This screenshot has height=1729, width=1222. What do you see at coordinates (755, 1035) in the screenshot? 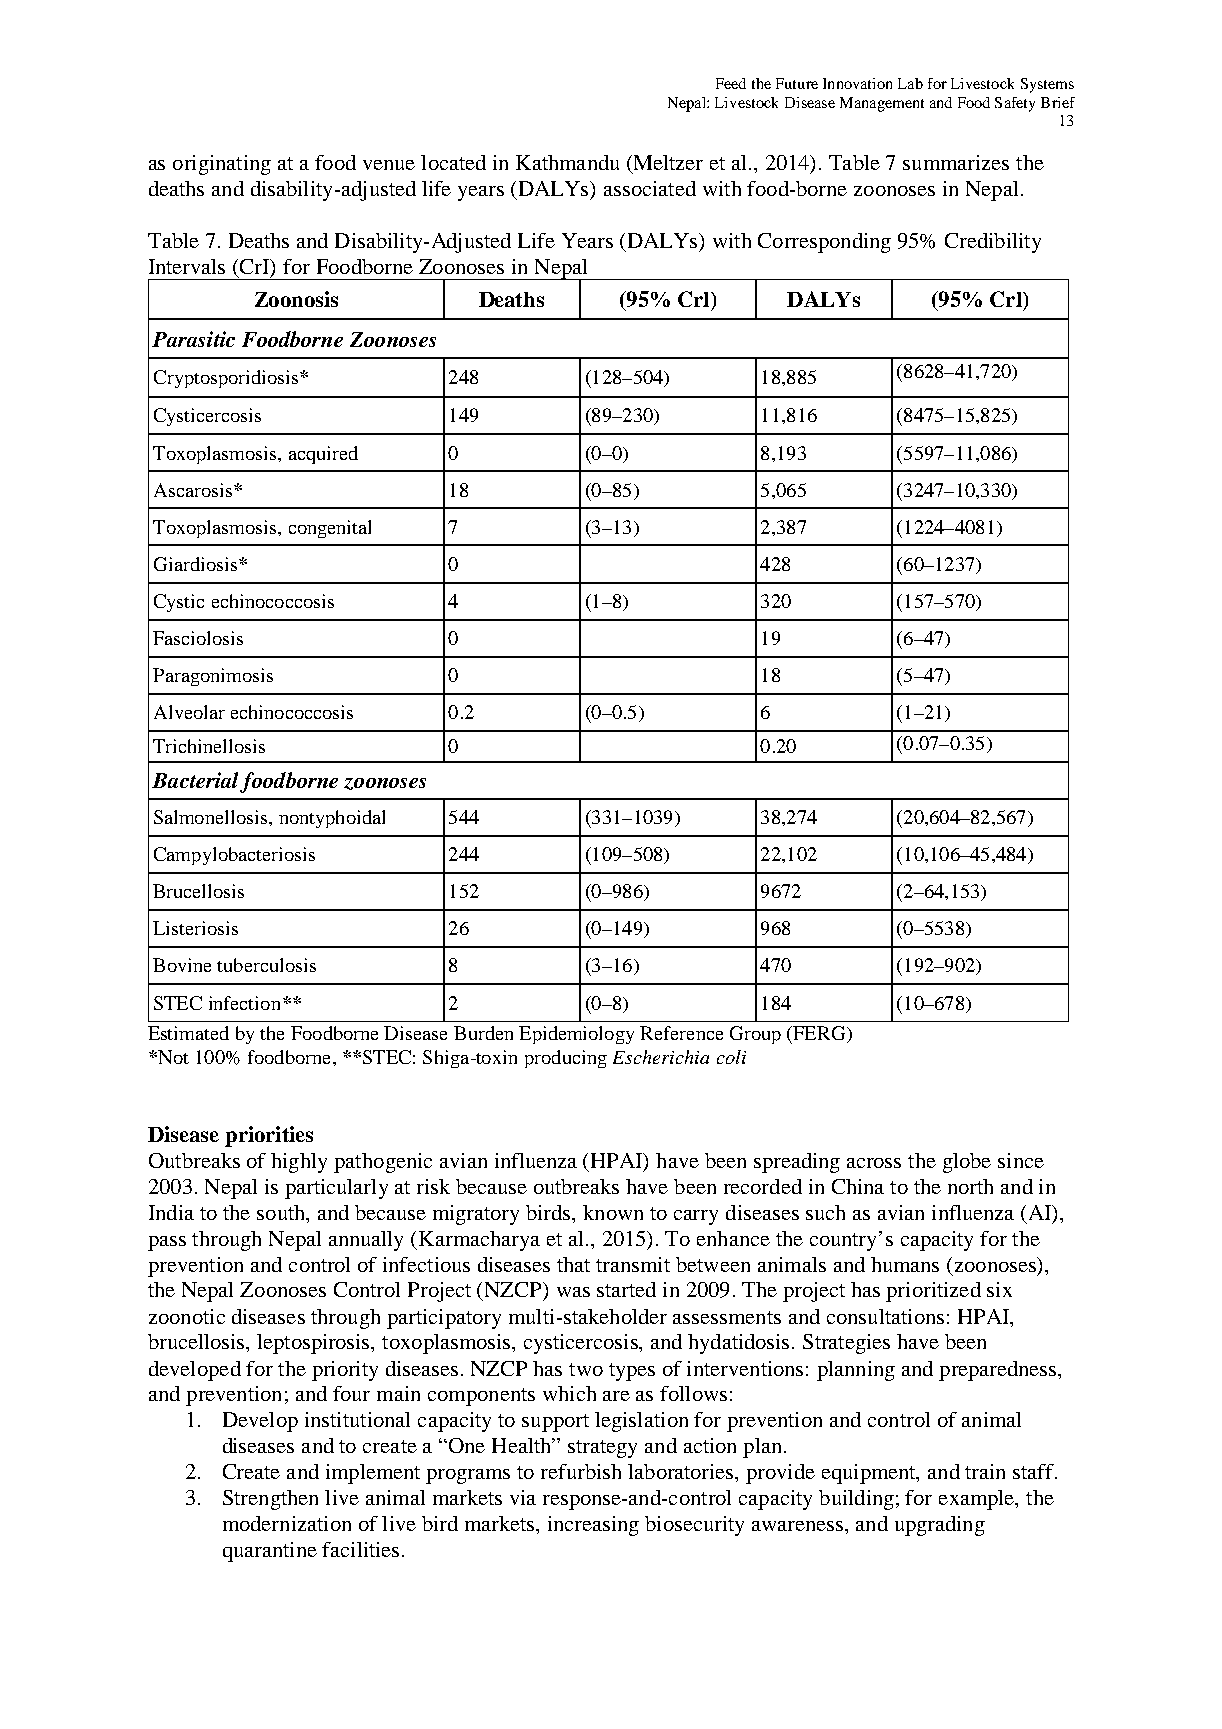
I see `Group` at bounding box center [755, 1035].
